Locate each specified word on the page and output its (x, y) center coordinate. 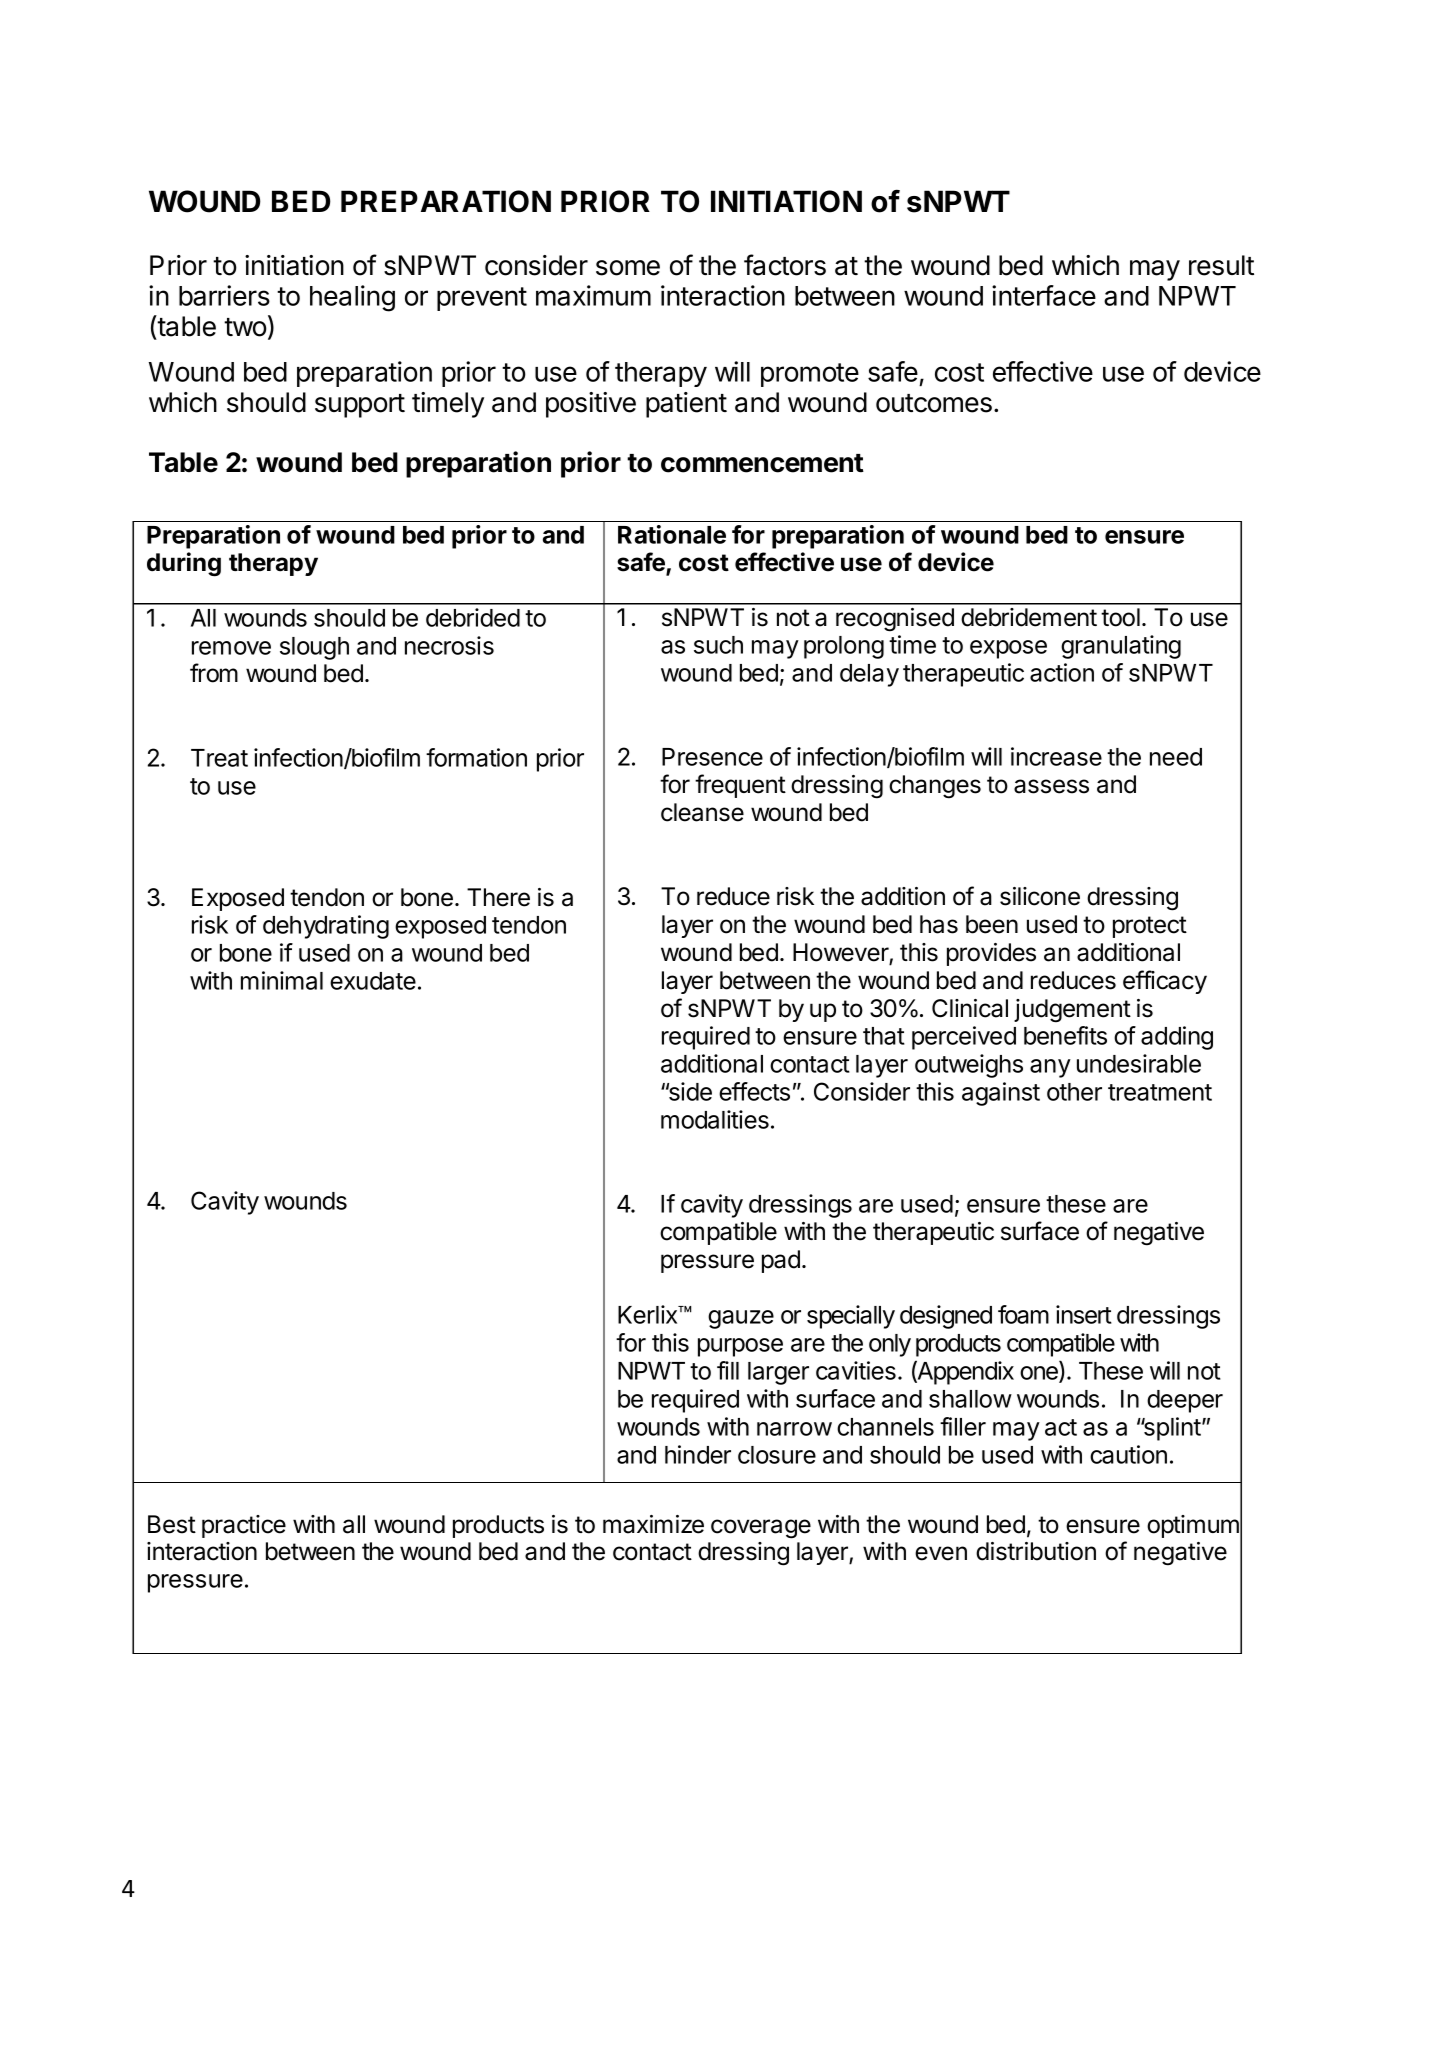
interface (1044, 295)
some (628, 268)
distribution (1036, 1551)
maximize (653, 1524)
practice (244, 1526)
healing (352, 298)
